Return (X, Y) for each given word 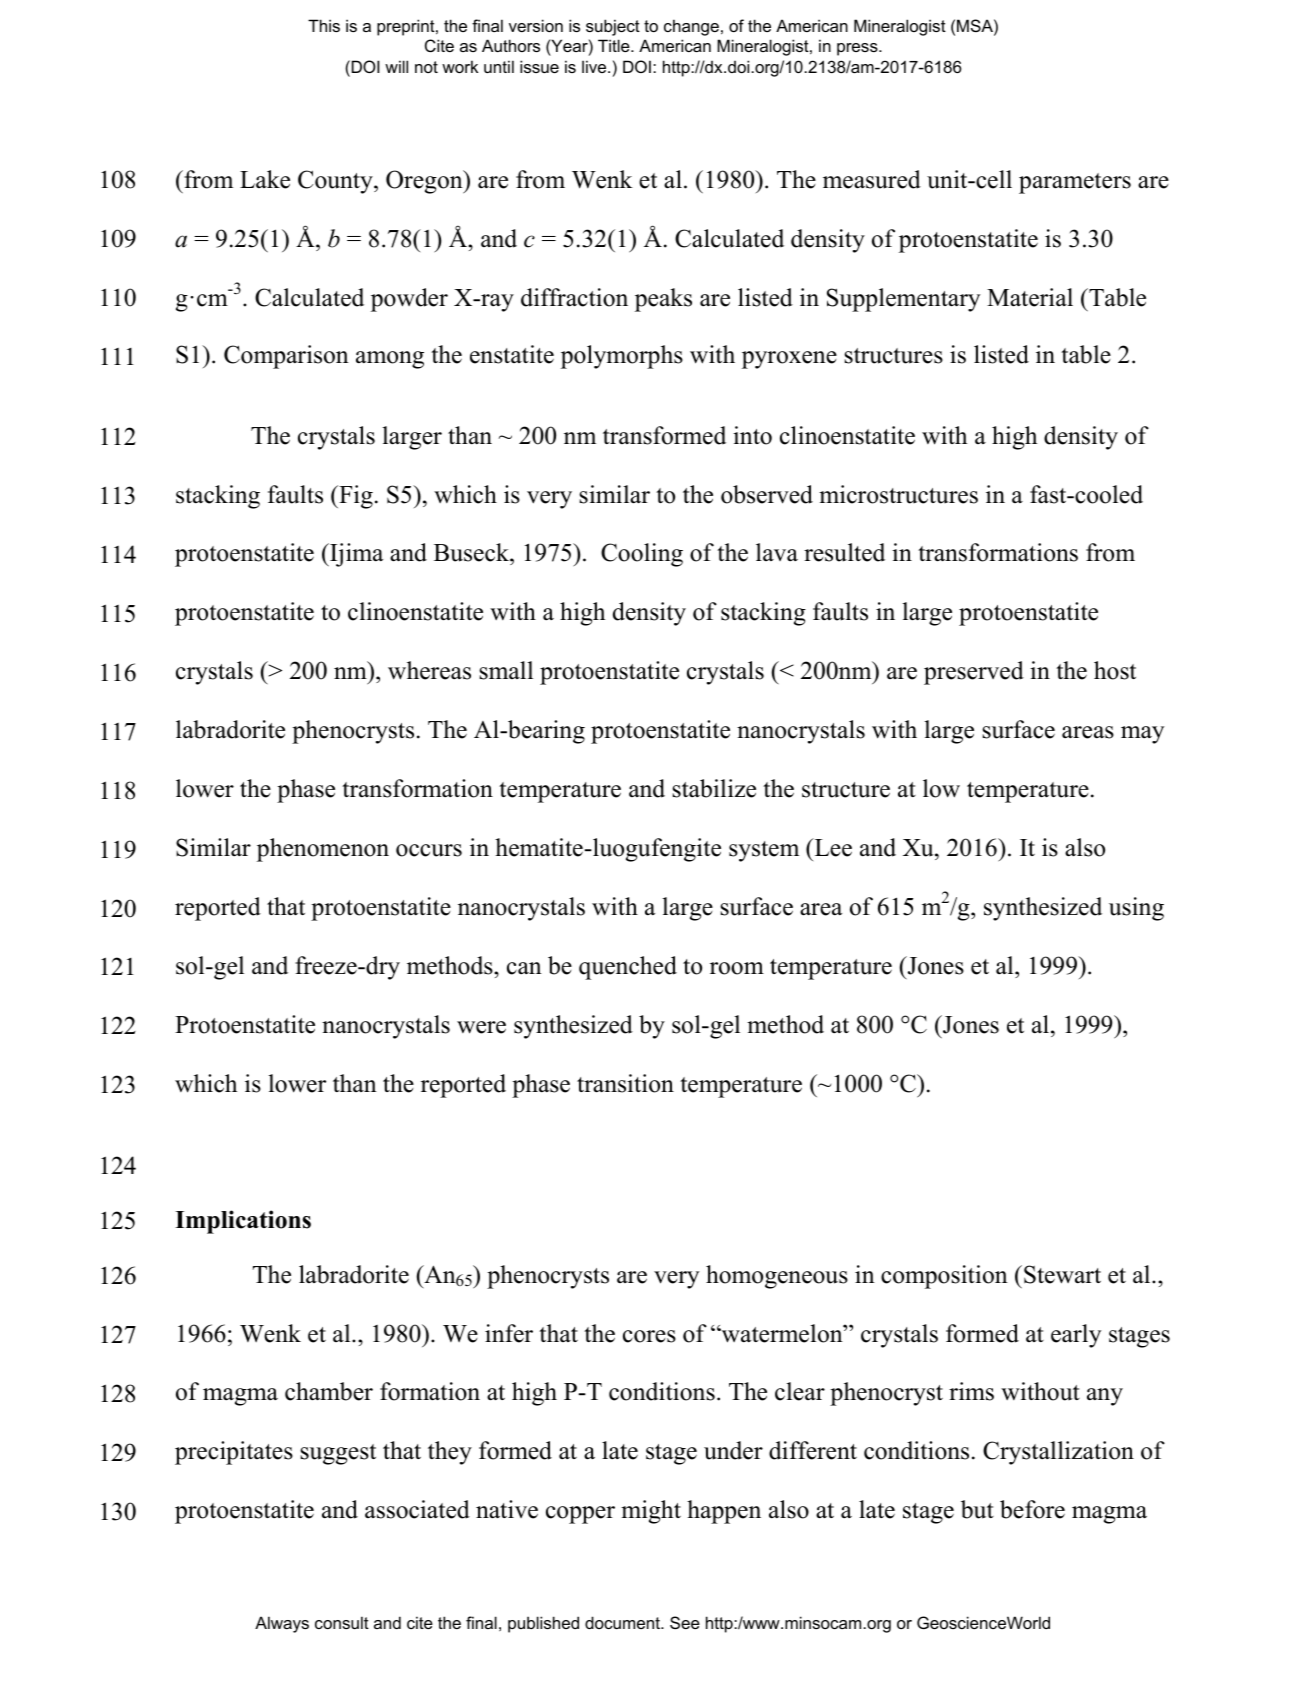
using (1136, 909)
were (481, 1027)
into (752, 435)
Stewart (1062, 1274)
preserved (974, 673)
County (336, 182)
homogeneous (777, 1277)
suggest (338, 1454)
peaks (663, 300)
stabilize (714, 788)
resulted (844, 552)
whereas (429, 670)
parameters (1075, 183)
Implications (243, 1222)
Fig (355, 497)
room (737, 968)
